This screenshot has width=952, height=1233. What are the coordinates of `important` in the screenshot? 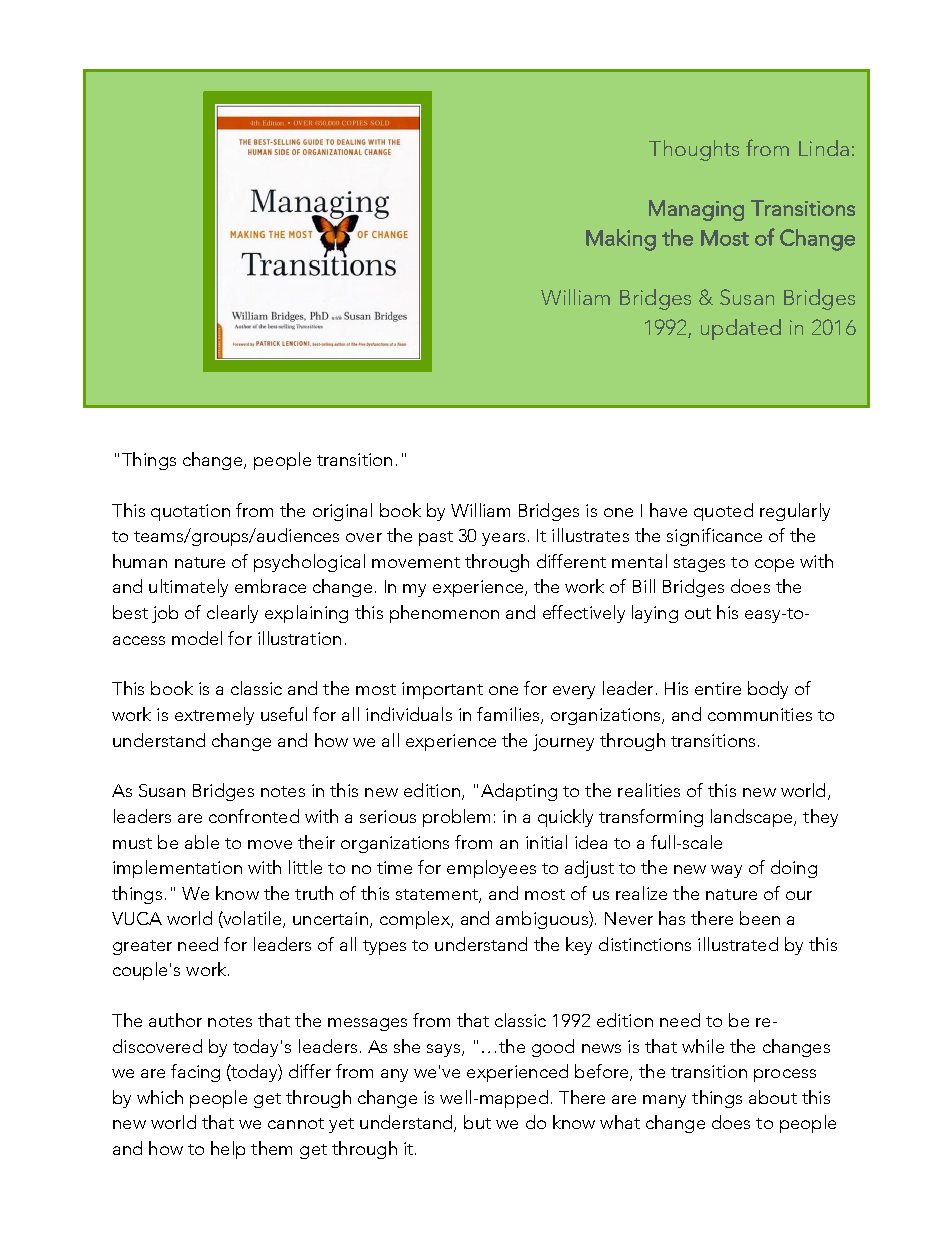 It's located at (442, 690).
